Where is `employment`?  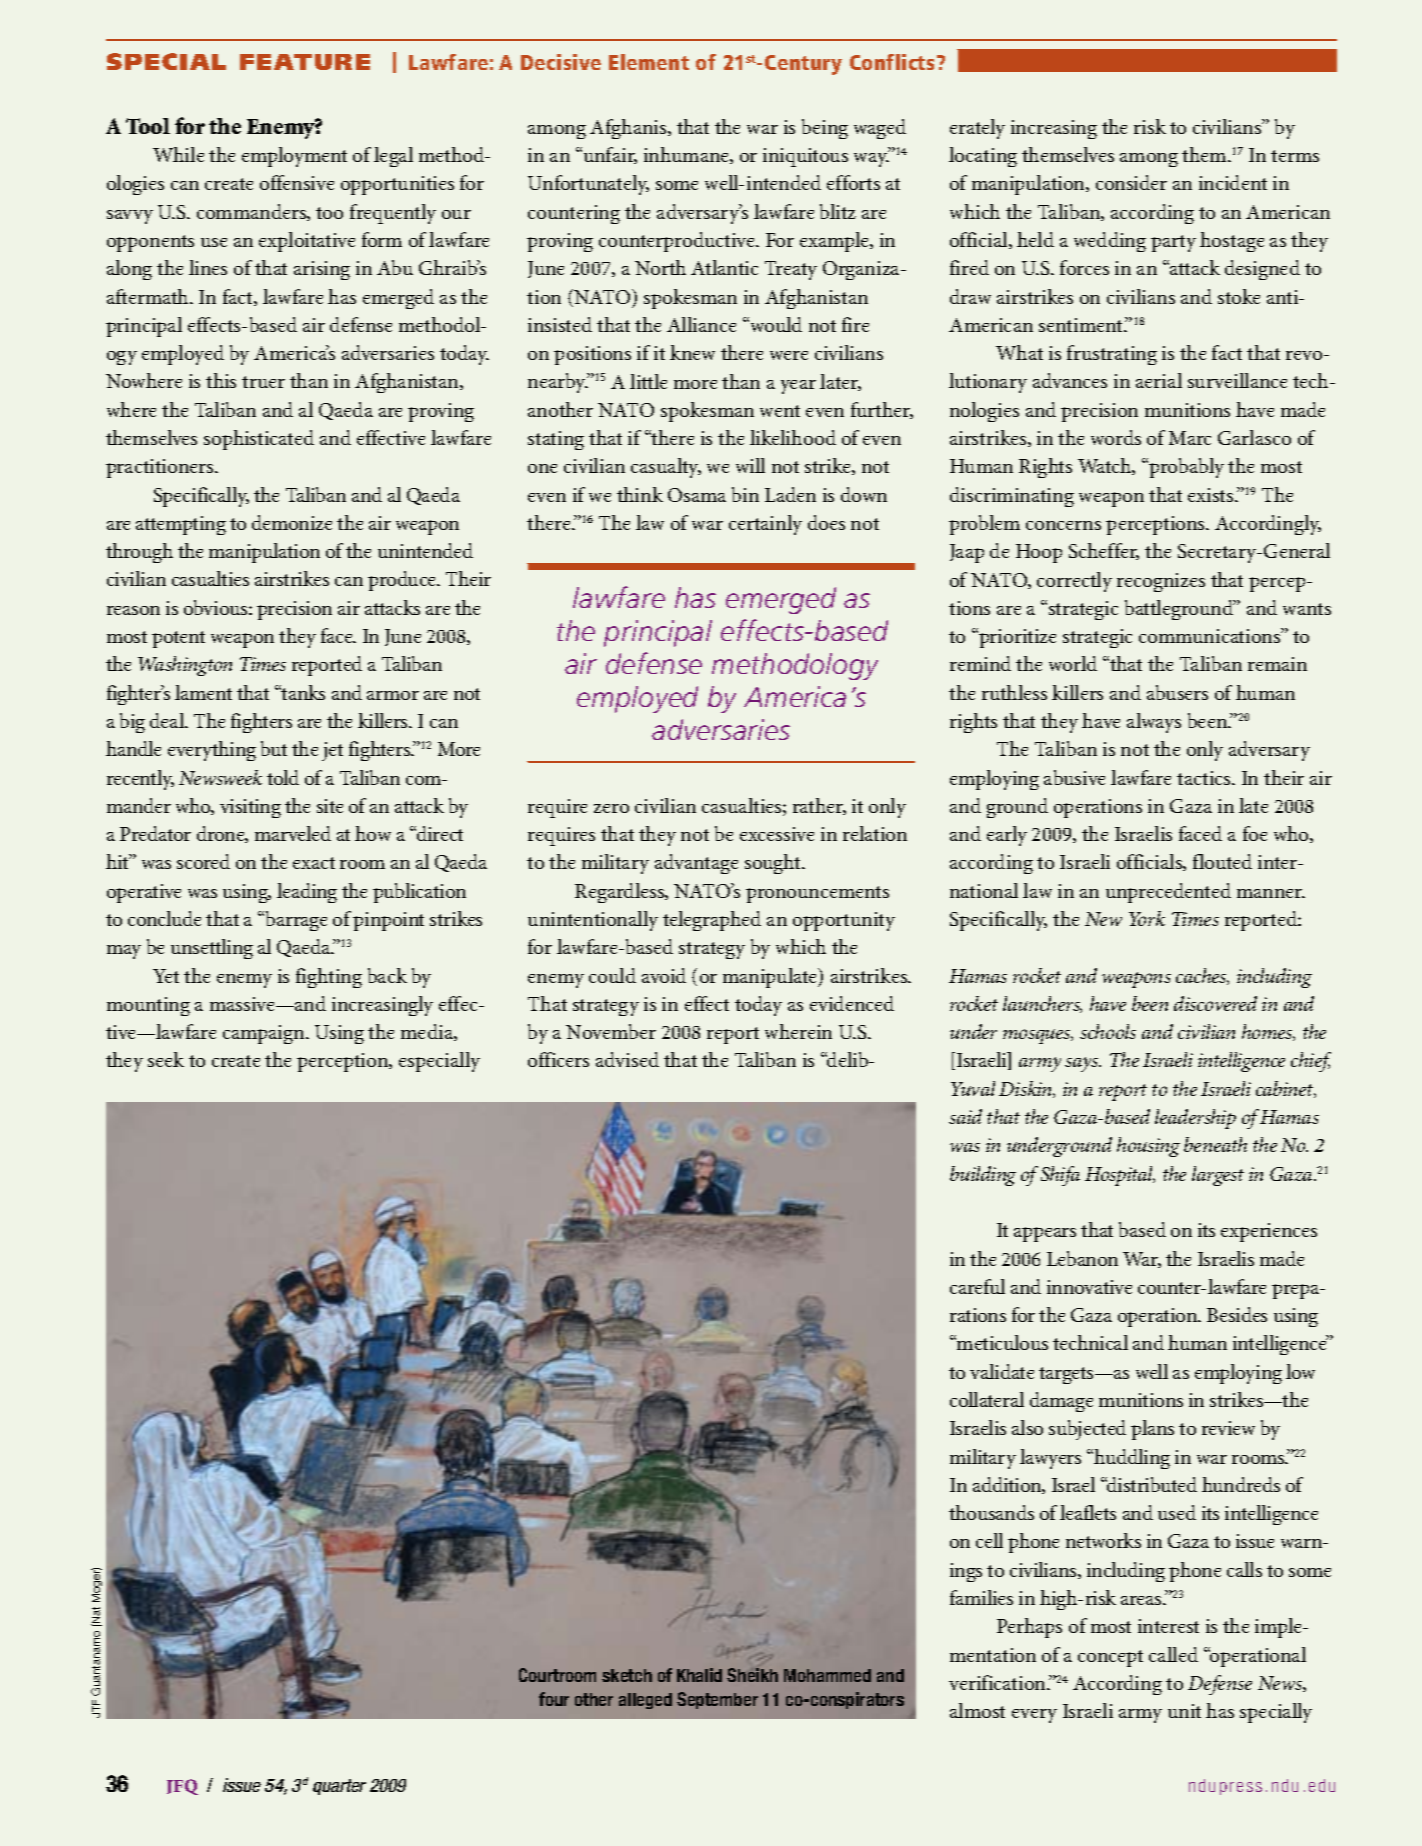
employment is located at coordinates (294, 157).
